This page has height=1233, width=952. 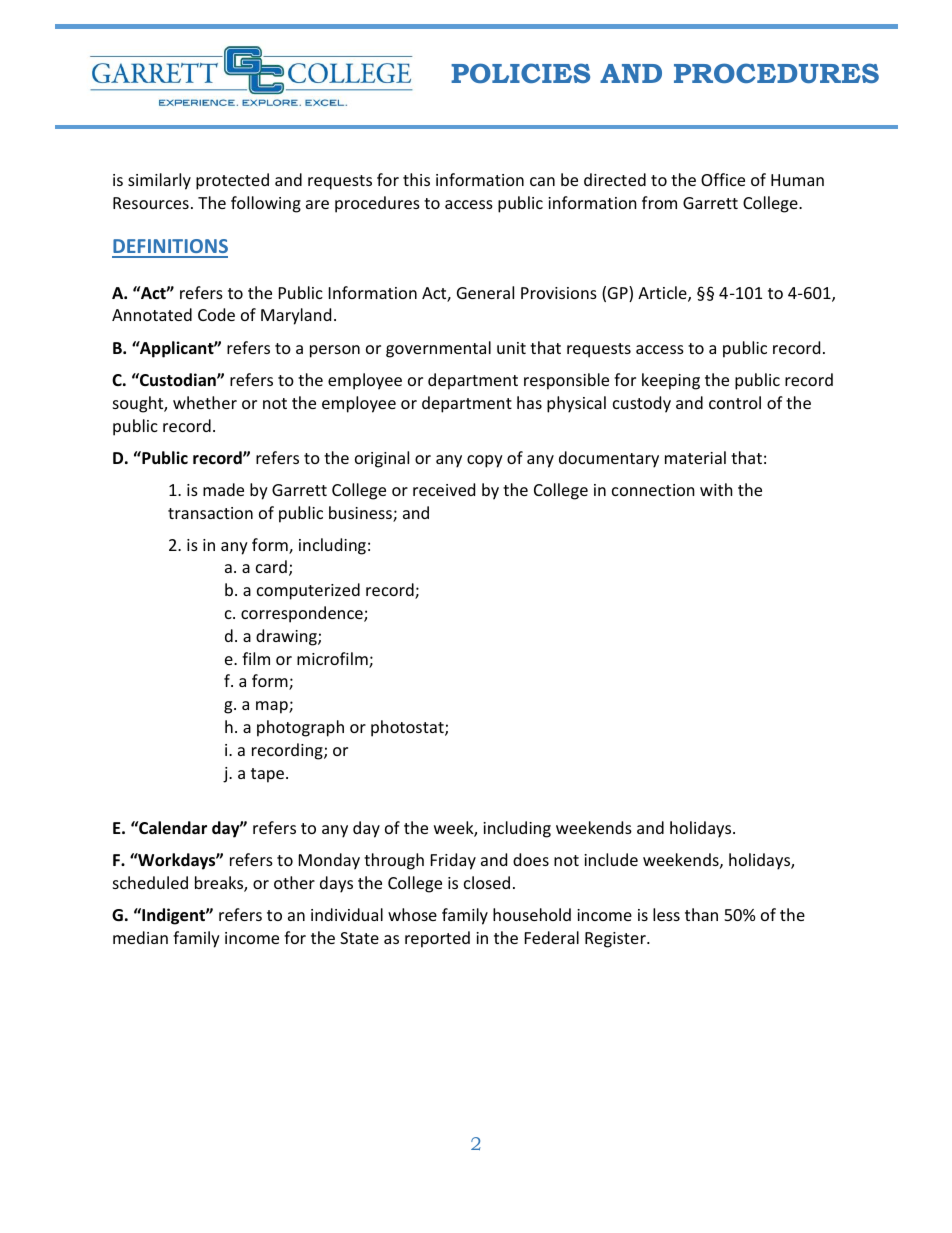 What do you see at coordinates (520, 73) in the page?
I see `POLICIES` at bounding box center [520, 73].
